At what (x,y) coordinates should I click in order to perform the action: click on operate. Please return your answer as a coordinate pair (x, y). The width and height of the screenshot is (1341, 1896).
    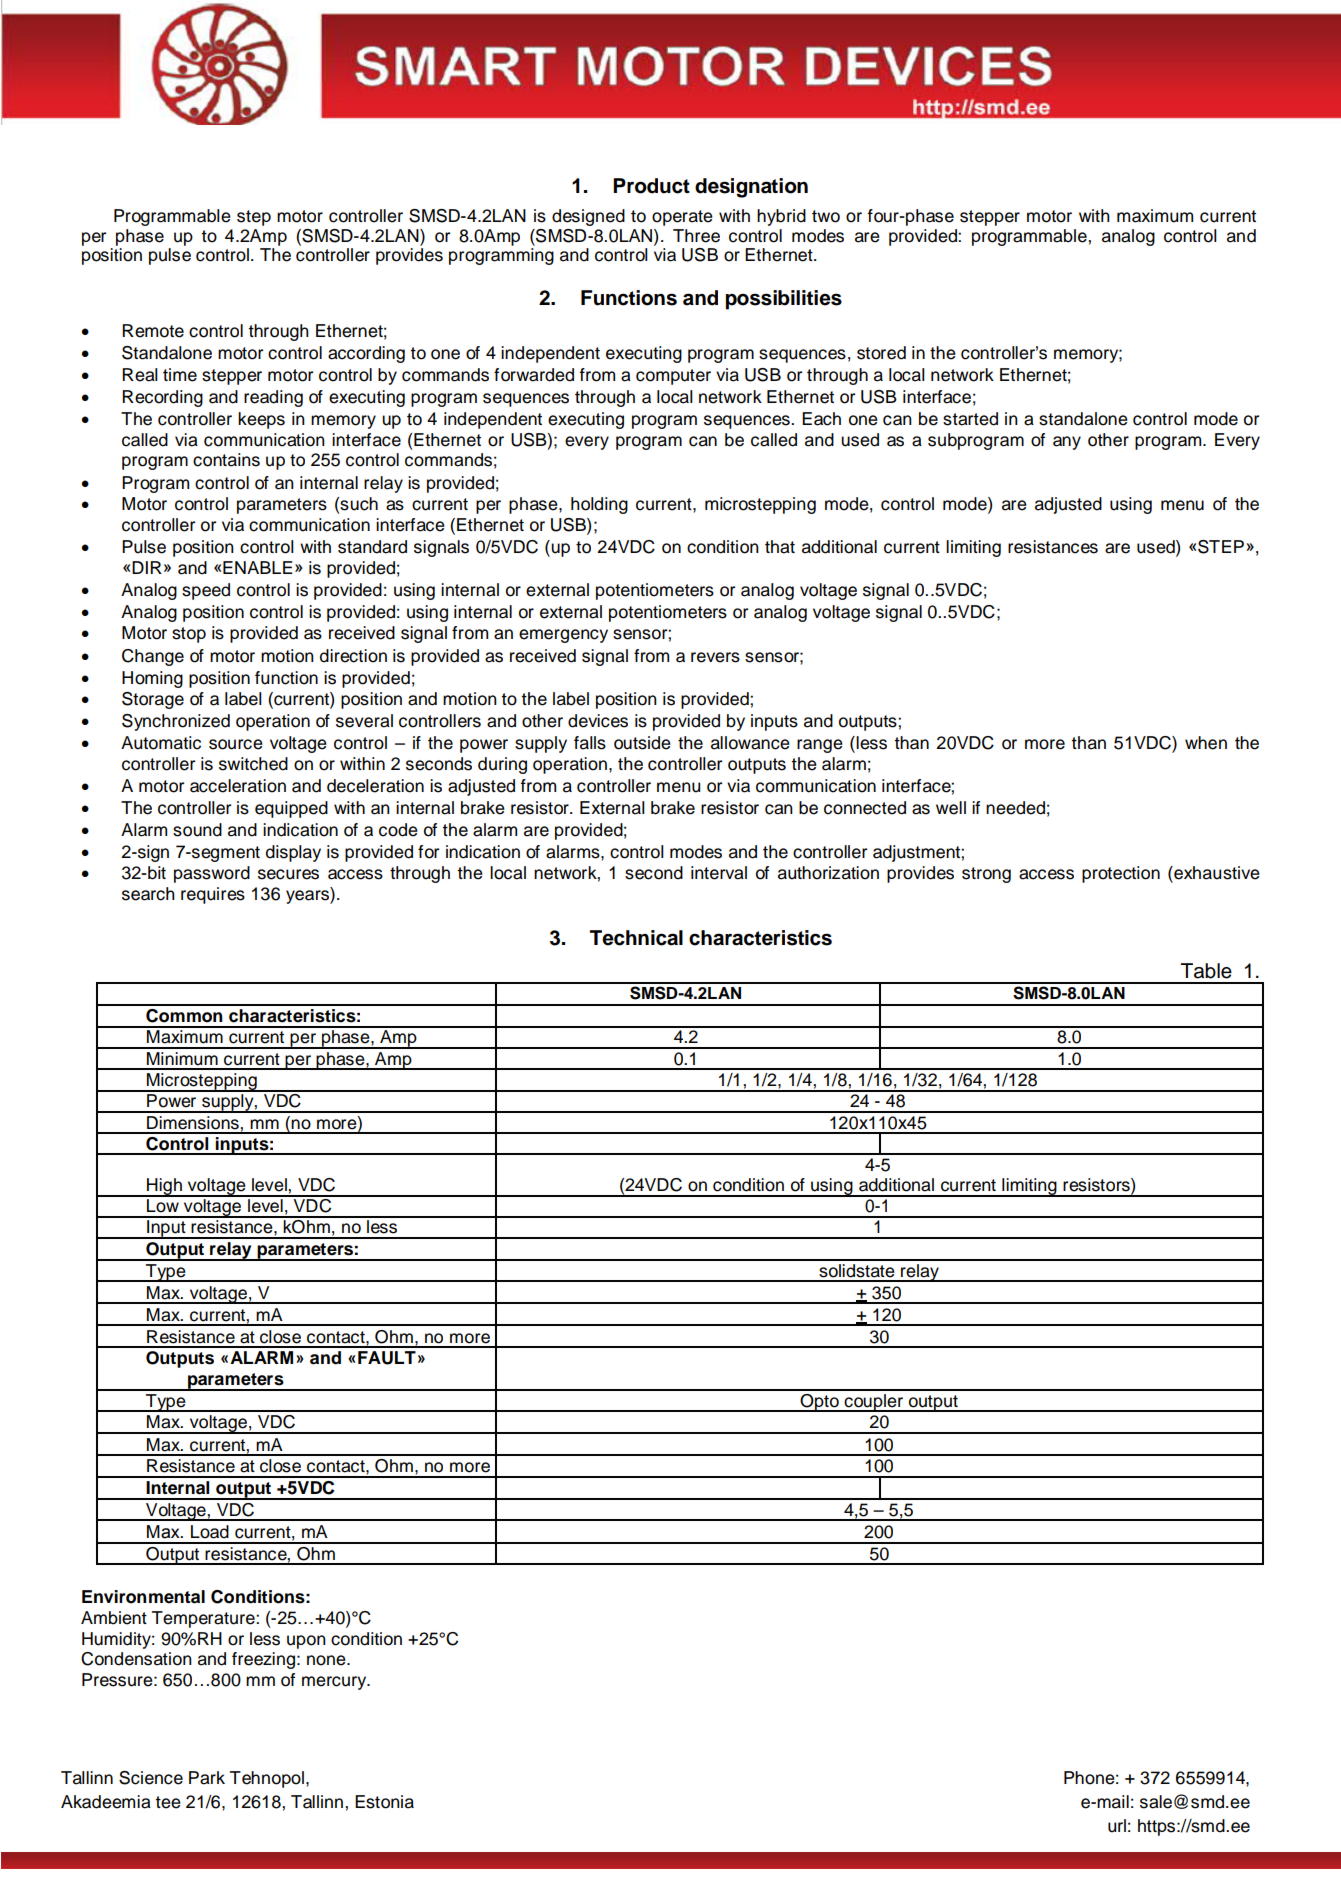
    Looking at the image, I should click on (682, 218).
